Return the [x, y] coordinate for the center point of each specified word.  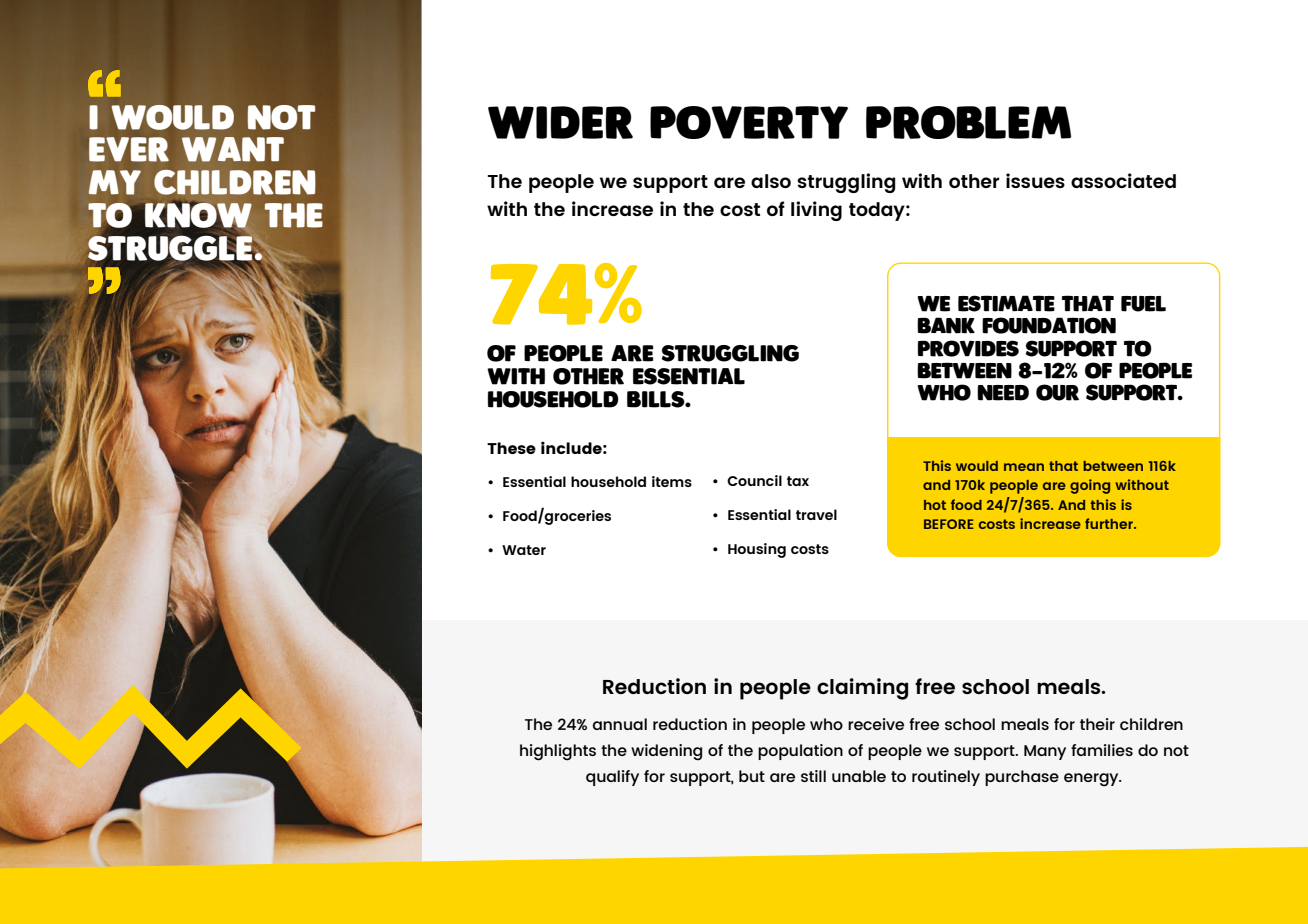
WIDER [560, 122]
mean [1024, 467]
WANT [233, 149]
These [511, 448]
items [672, 481]
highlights [558, 752]
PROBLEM [968, 122]
